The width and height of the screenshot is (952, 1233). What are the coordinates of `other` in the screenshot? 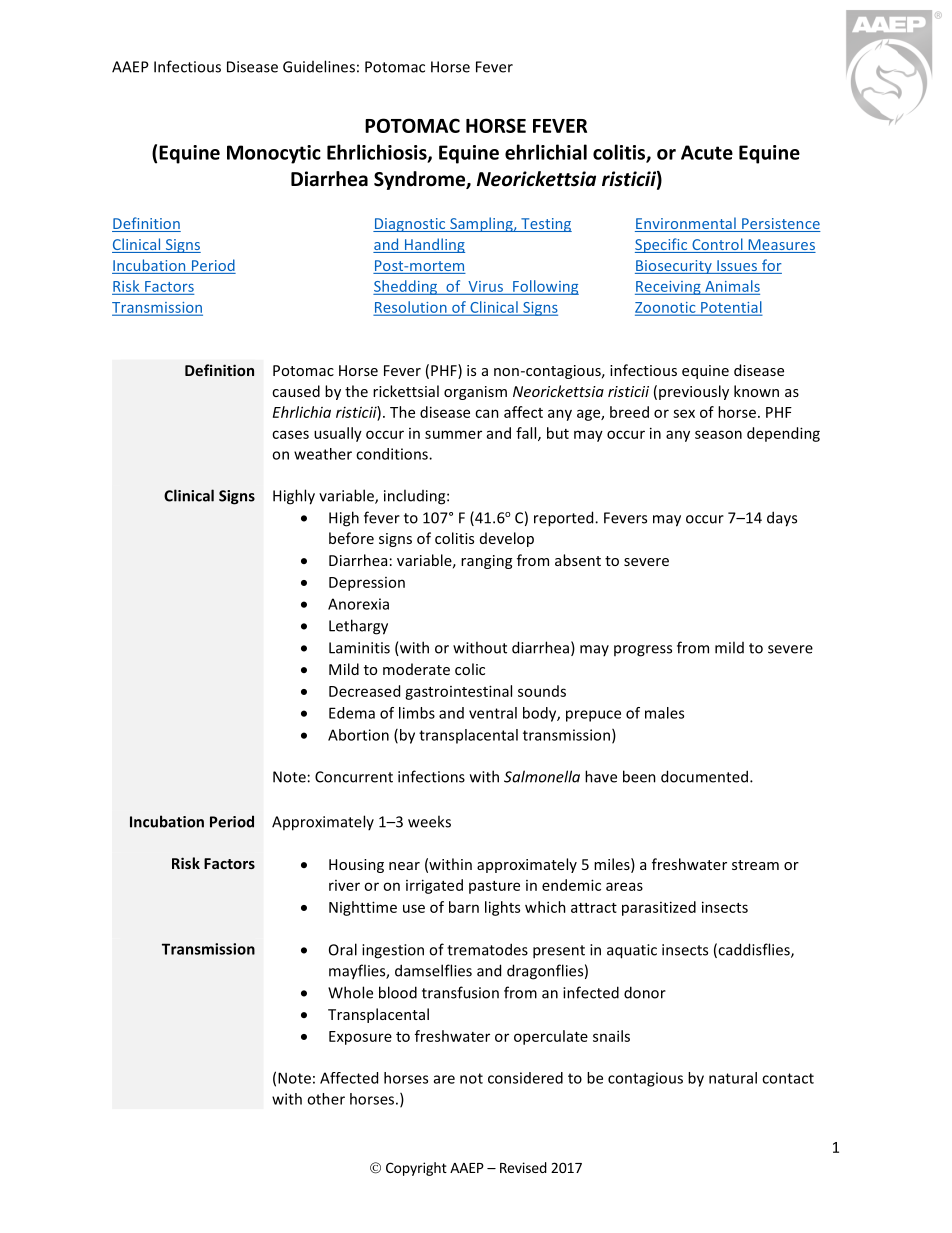 It's located at (326, 1099).
